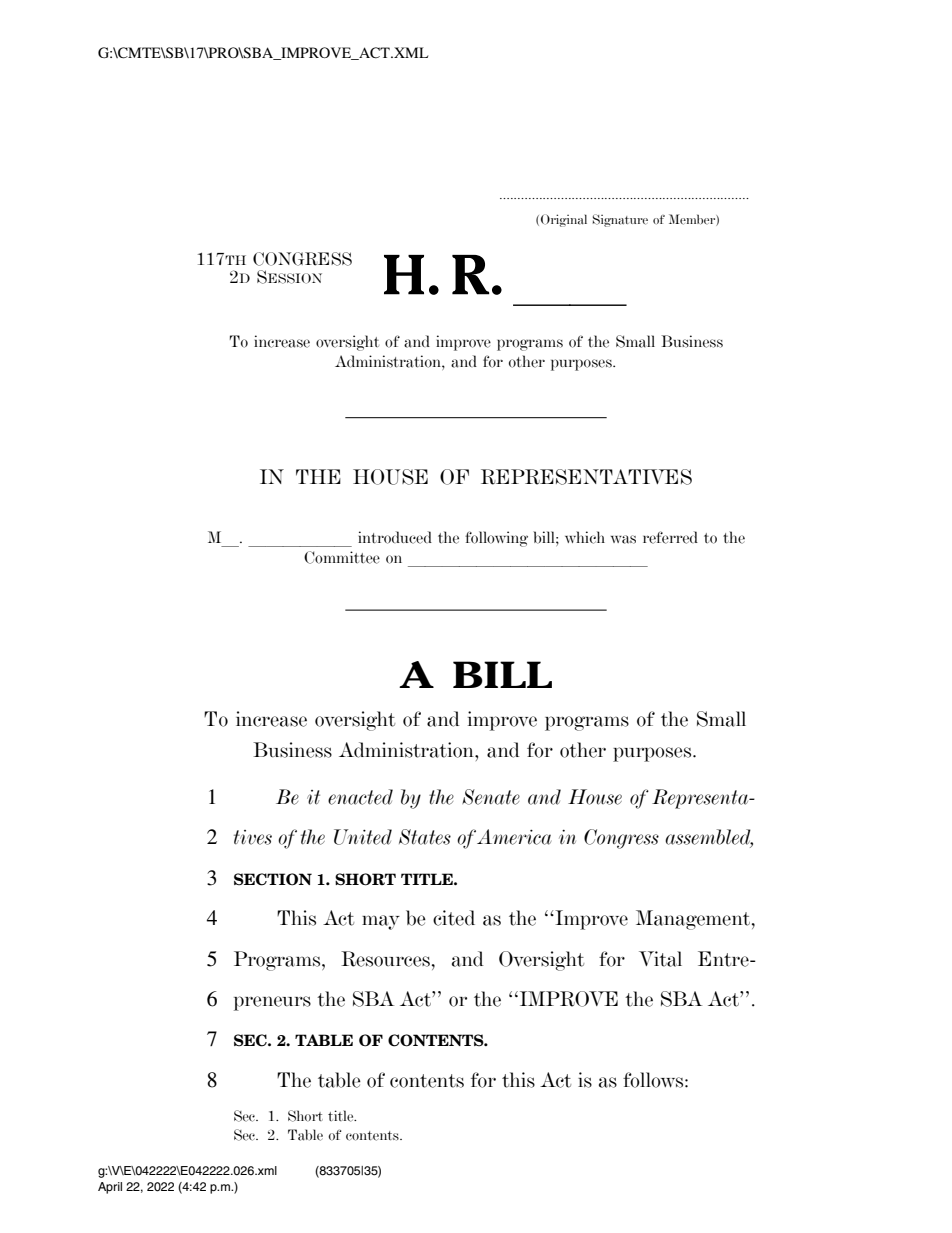 The height and width of the page is (1233, 952). Describe the element at coordinates (564, 220) in the page. I see `Original` at that location.
